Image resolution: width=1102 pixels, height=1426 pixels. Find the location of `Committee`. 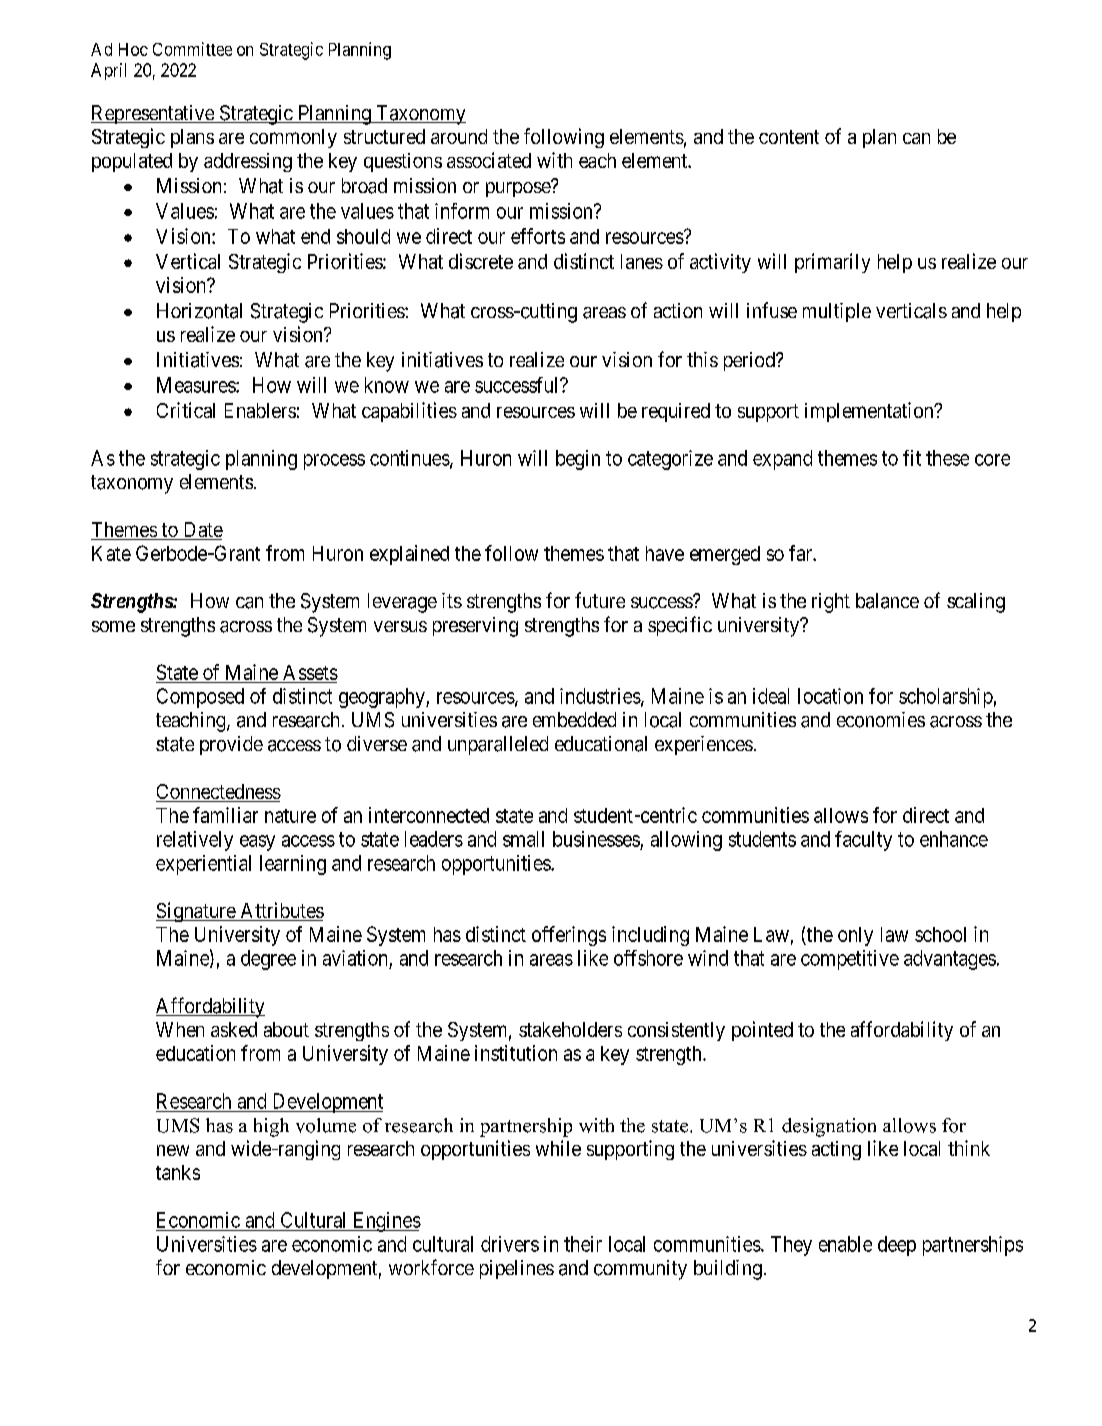

Committee is located at coordinates (192, 49).
